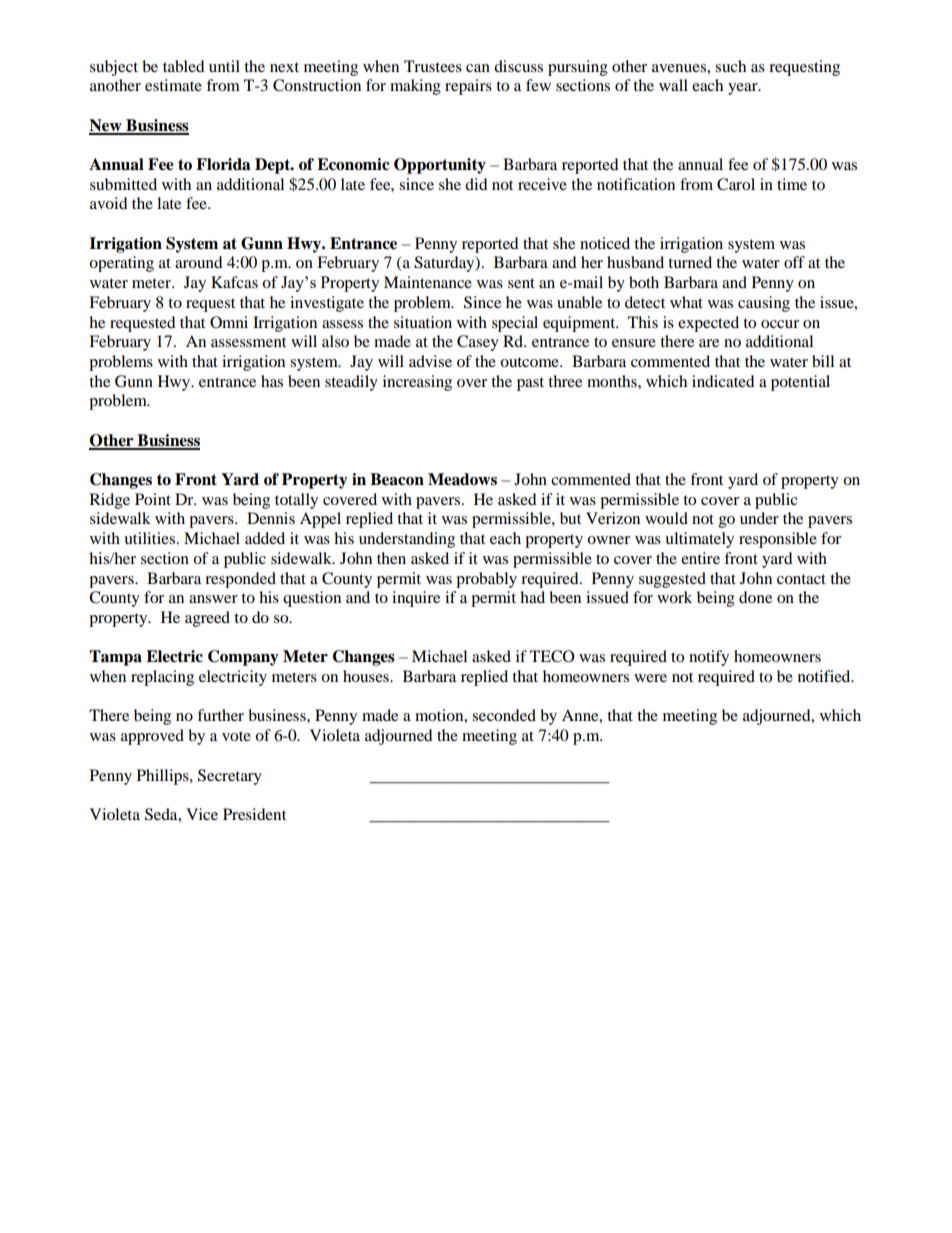 The image size is (952, 1233). I want to click on repairs, so click(468, 87).
